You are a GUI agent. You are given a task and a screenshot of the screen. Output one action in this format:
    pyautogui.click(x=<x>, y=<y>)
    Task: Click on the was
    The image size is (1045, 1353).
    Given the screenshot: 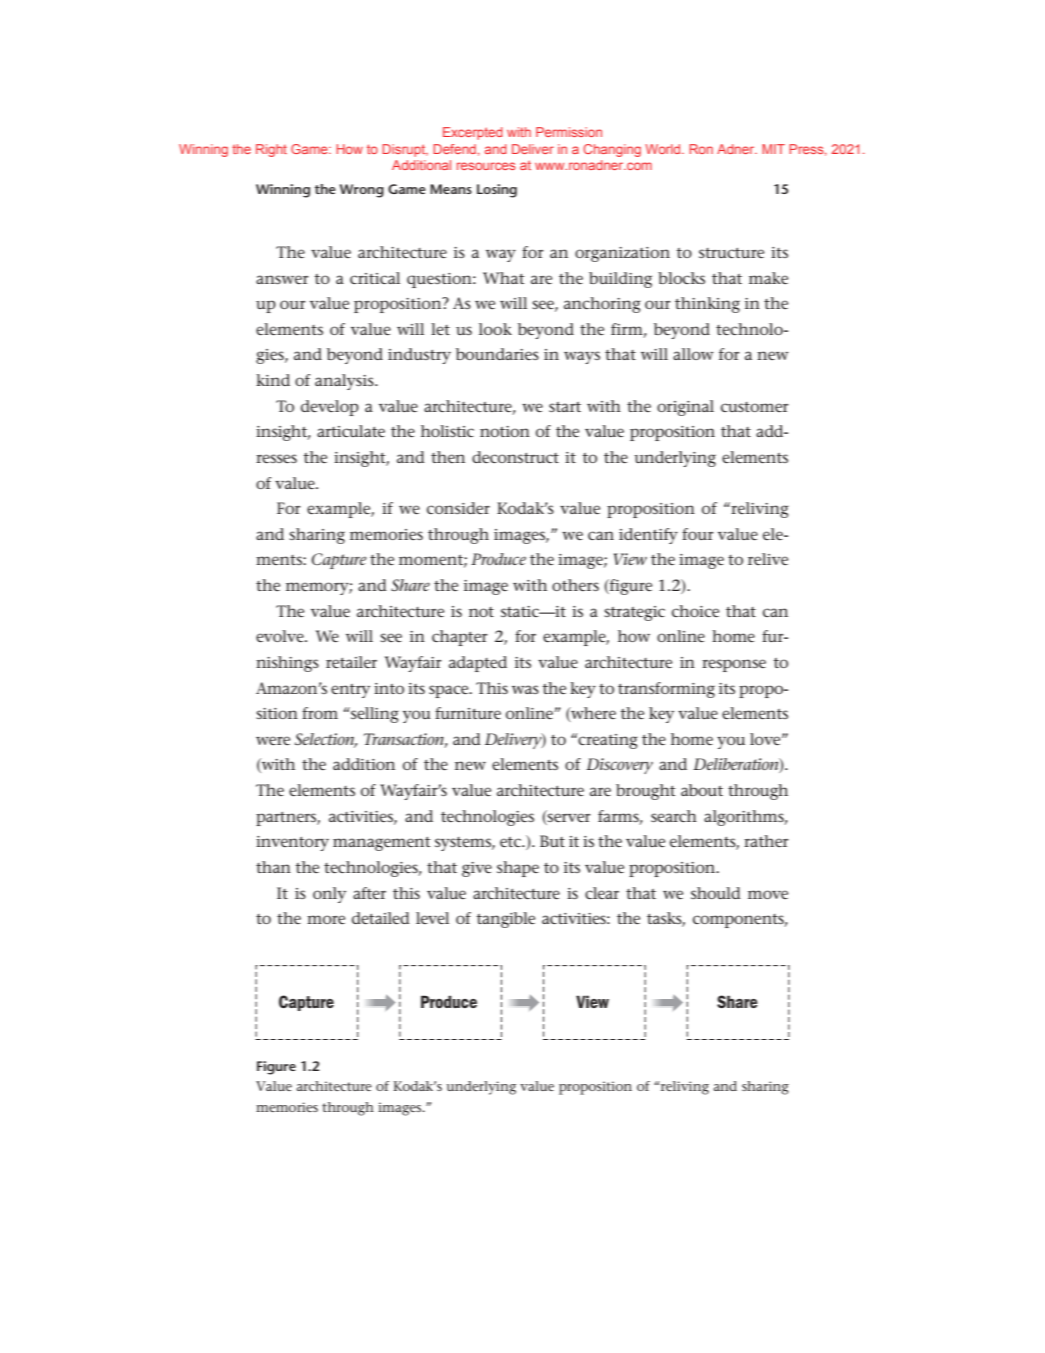 What is the action you would take?
    pyautogui.click(x=525, y=689)
